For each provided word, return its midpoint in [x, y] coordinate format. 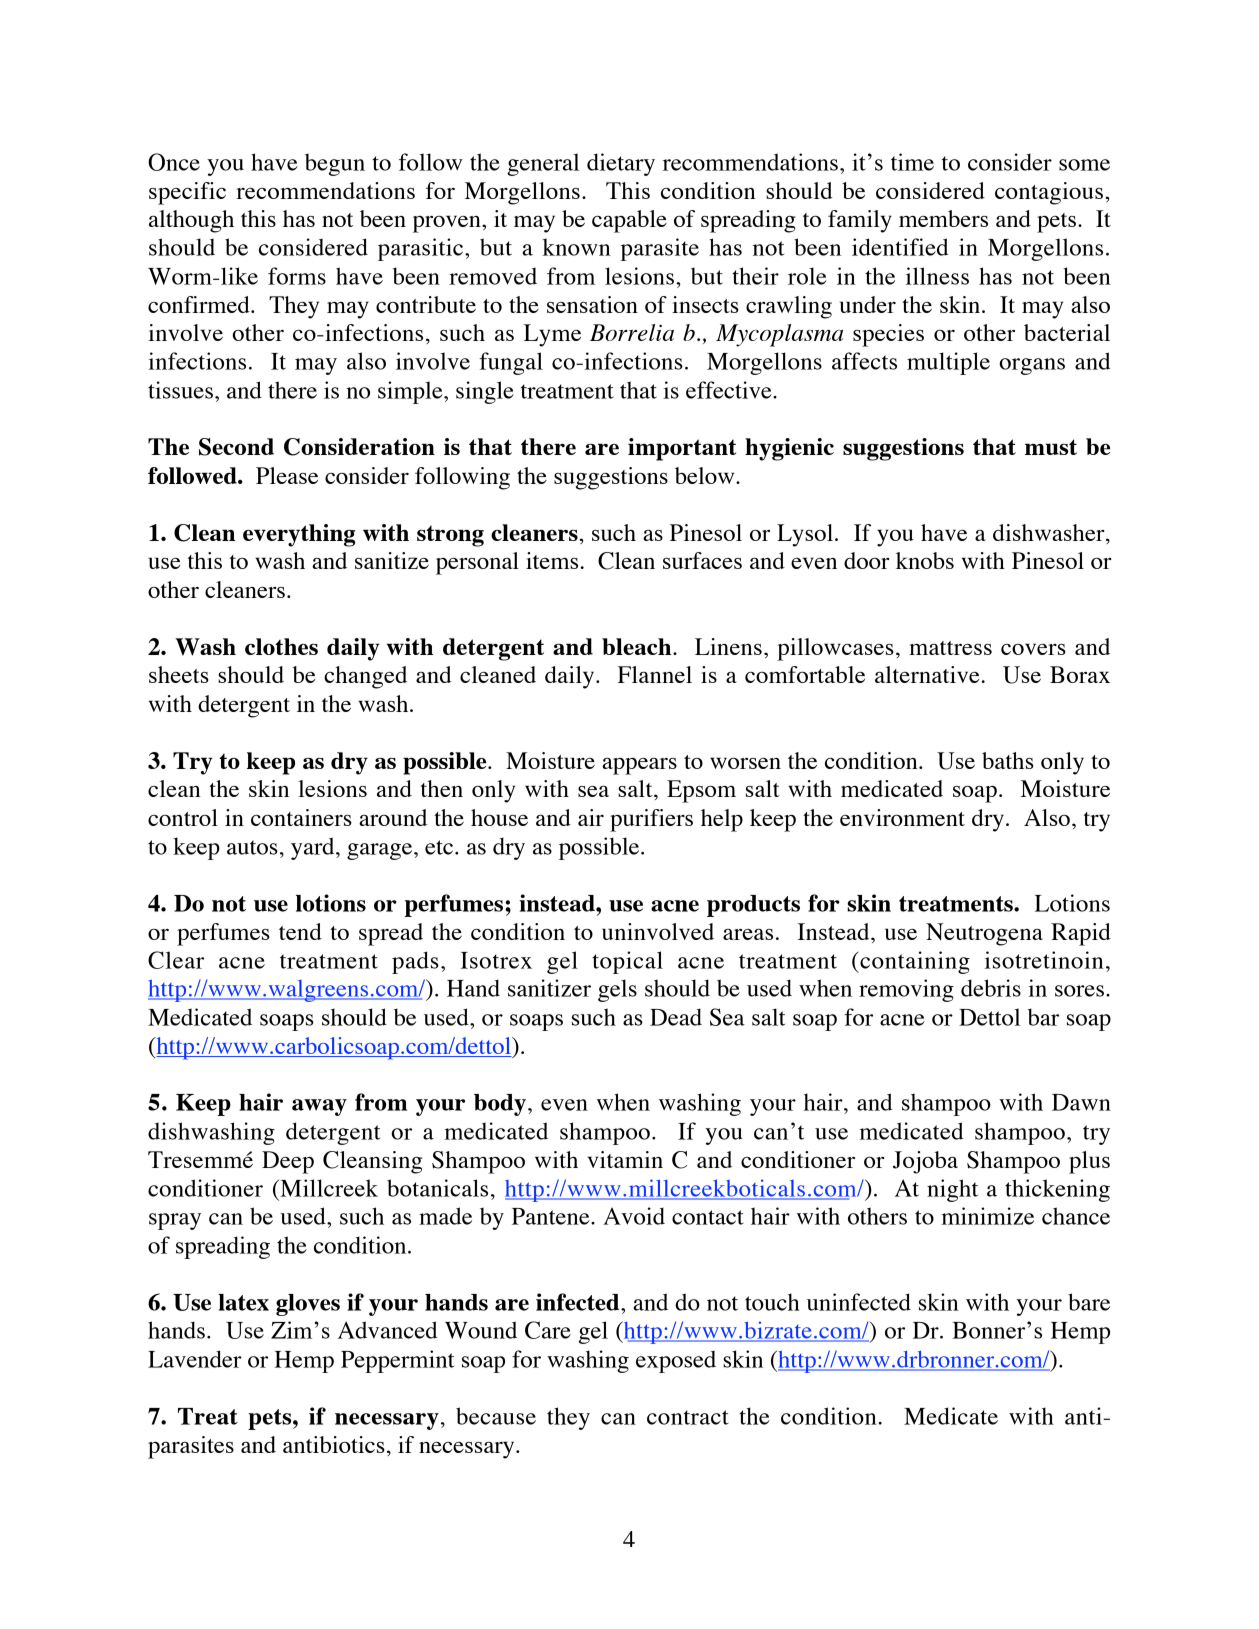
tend [300, 931]
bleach [638, 646]
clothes [281, 646]
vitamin [625, 1159]
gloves [308, 1305]
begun [335, 165]
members [943, 218]
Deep [288, 1162]
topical [627, 962]
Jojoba [925, 1162]
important [682, 449]
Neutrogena [984, 934]
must [1051, 447]
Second [236, 447]
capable [629, 221]
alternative [928, 674]
